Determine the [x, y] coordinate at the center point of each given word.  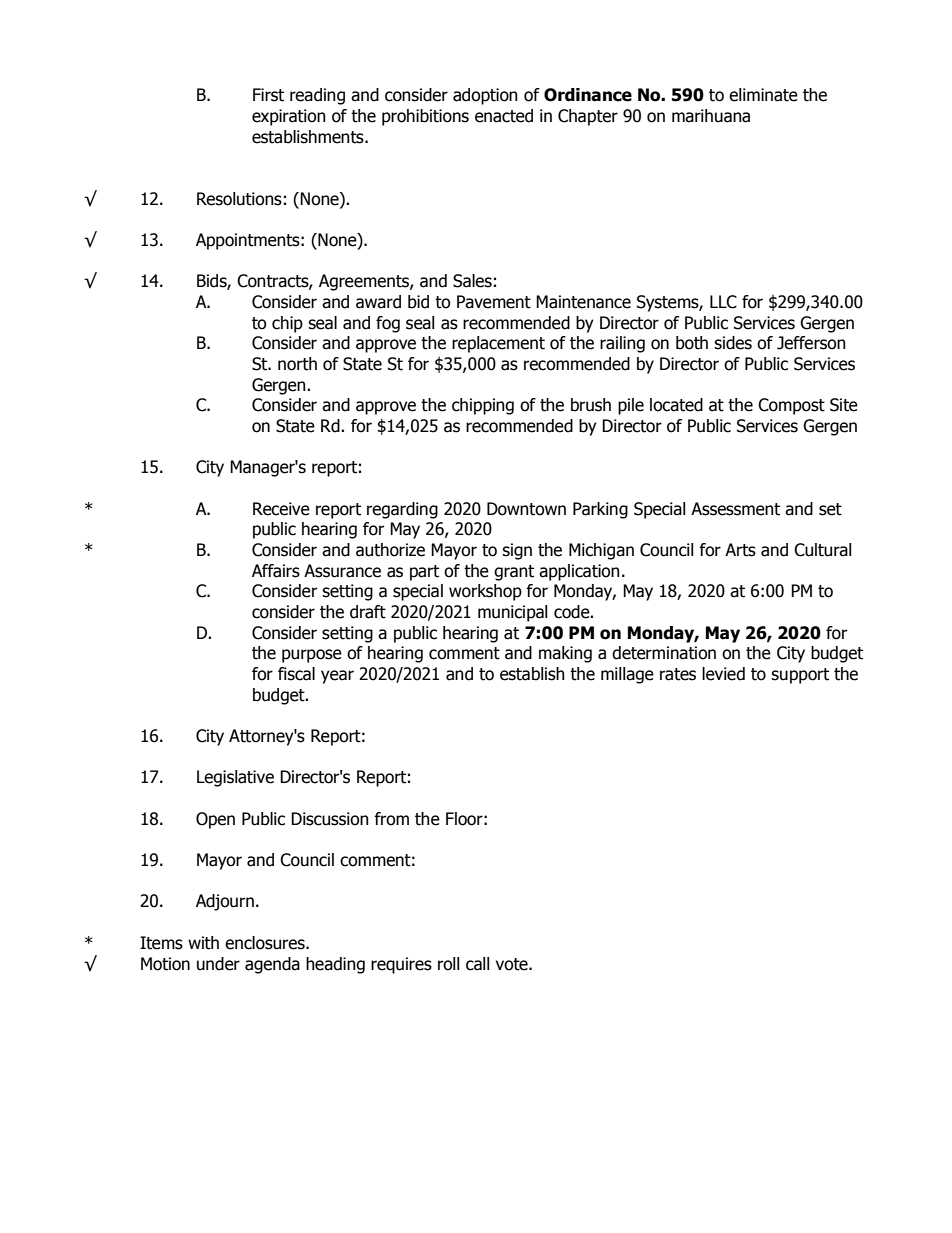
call [477, 964]
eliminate [763, 95]
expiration [289, 117]
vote [513, 964]
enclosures [266, 943]
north [297, 364]
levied [723, 674]
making [565, 654]
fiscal [296, 674]
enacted [504, 116]
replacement [498, 344]
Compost [791, 406]
